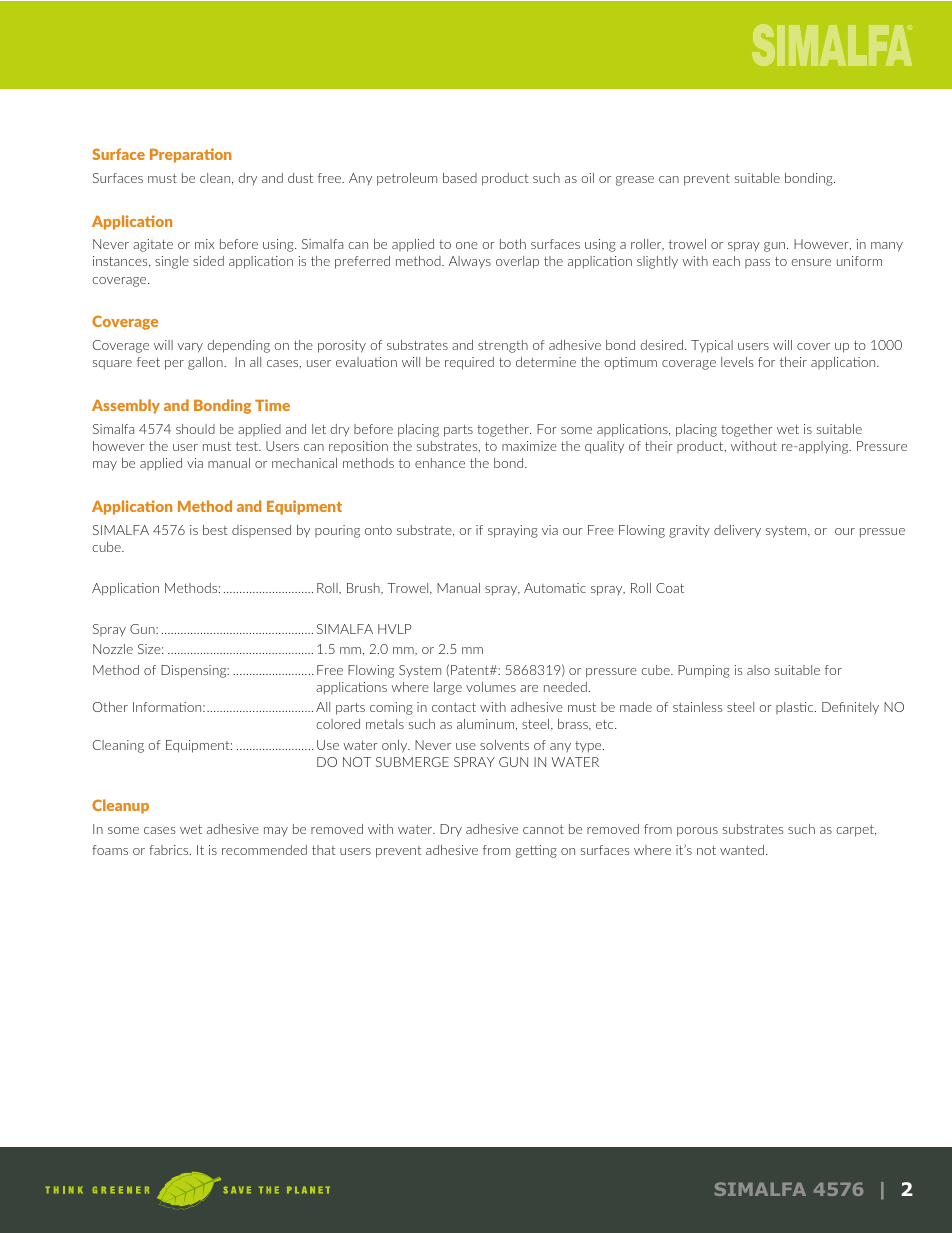  What do you see at coordinates (758, 670) in the image?
I see `also` at bounding box center [758, 670].
